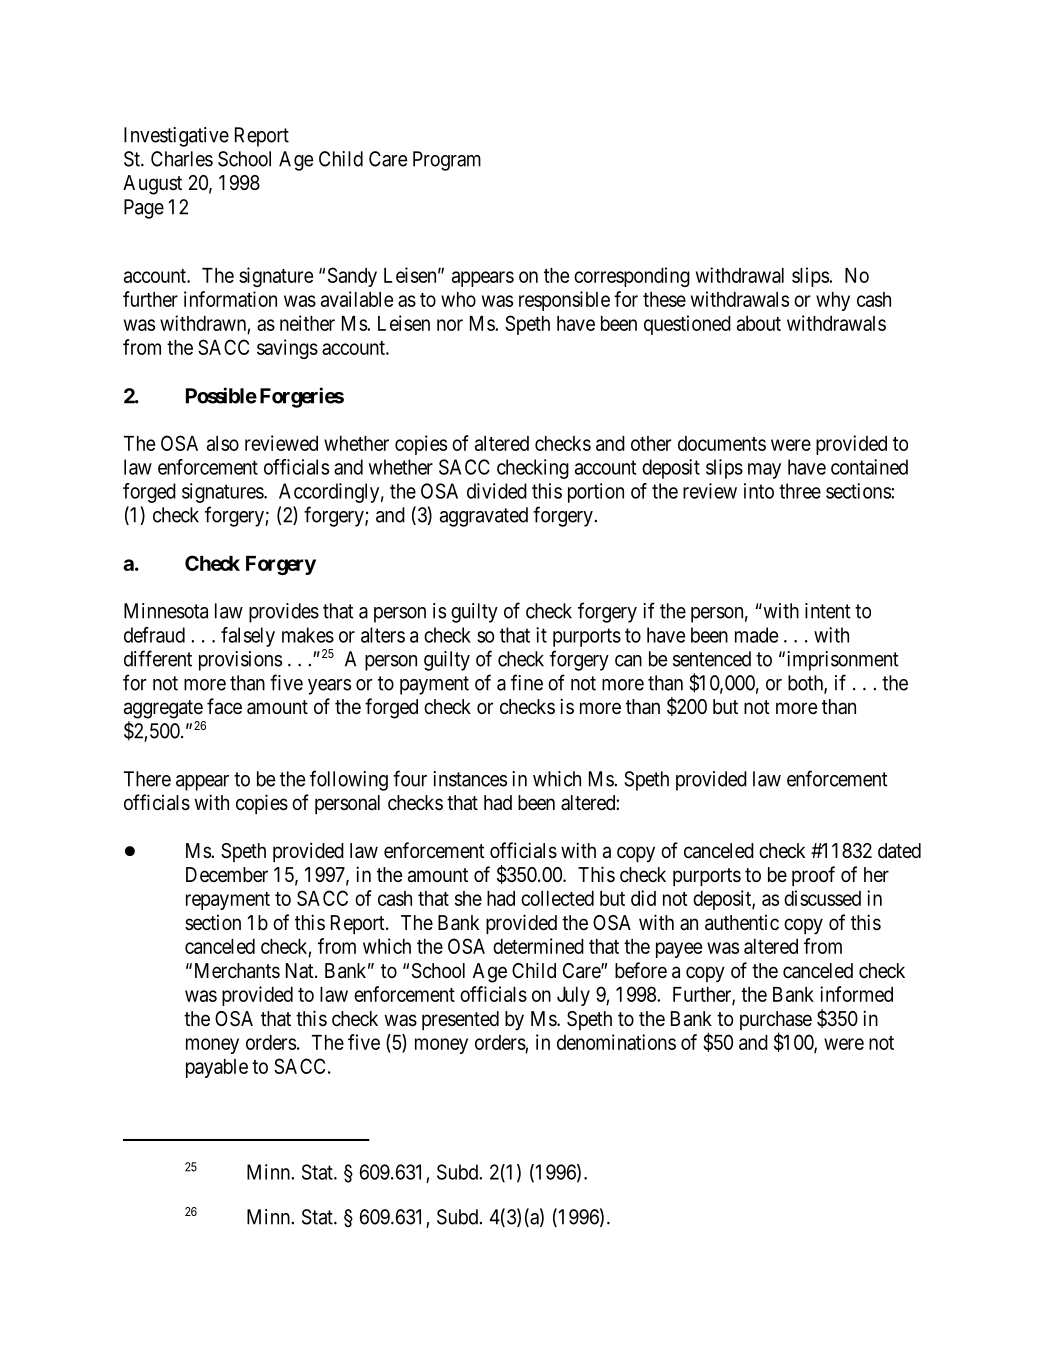 This page has width=1045, height=1352. I want to click on proof, so click(813, 876).
